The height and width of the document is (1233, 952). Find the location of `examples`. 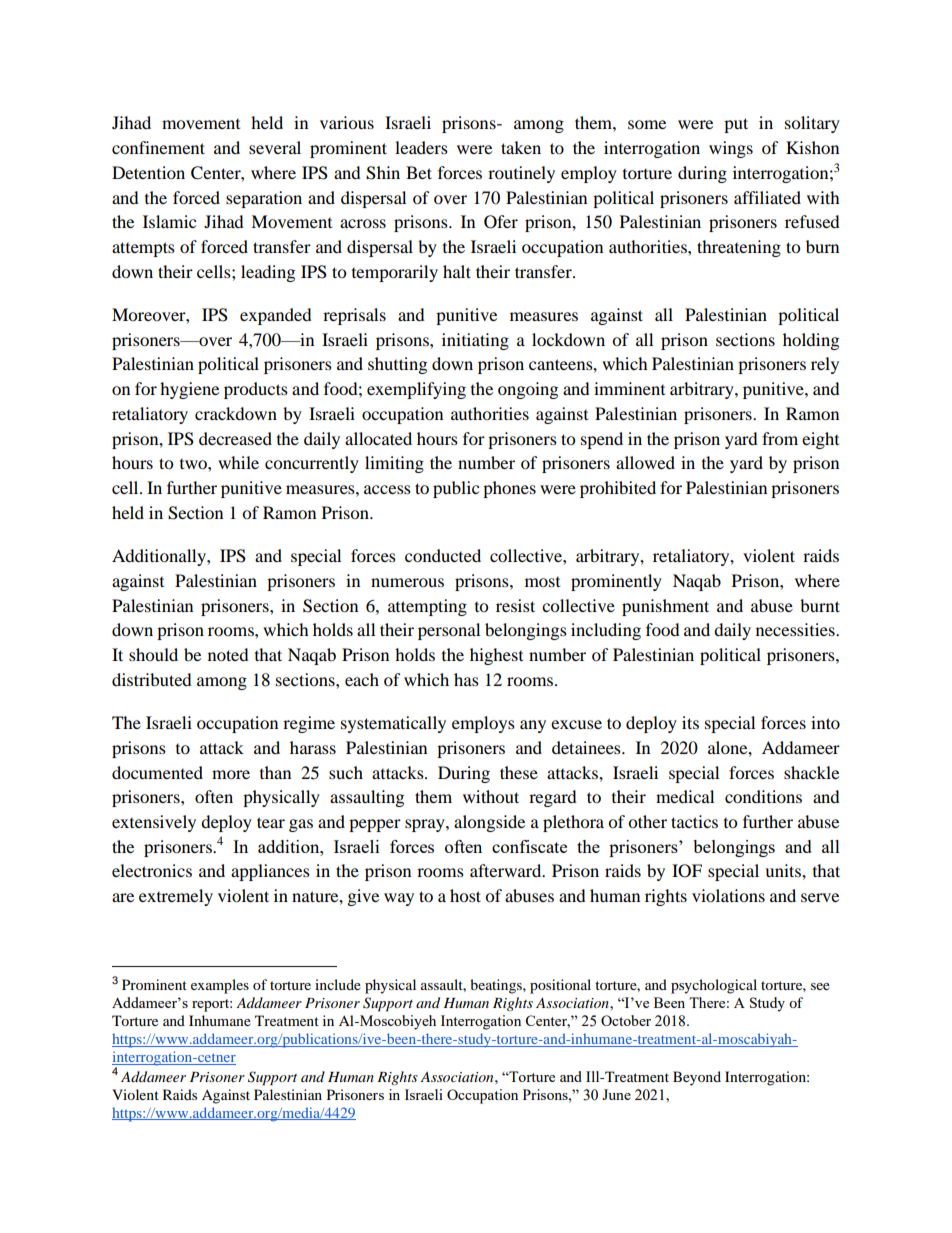

examples is located at coordinates (220, 986).
